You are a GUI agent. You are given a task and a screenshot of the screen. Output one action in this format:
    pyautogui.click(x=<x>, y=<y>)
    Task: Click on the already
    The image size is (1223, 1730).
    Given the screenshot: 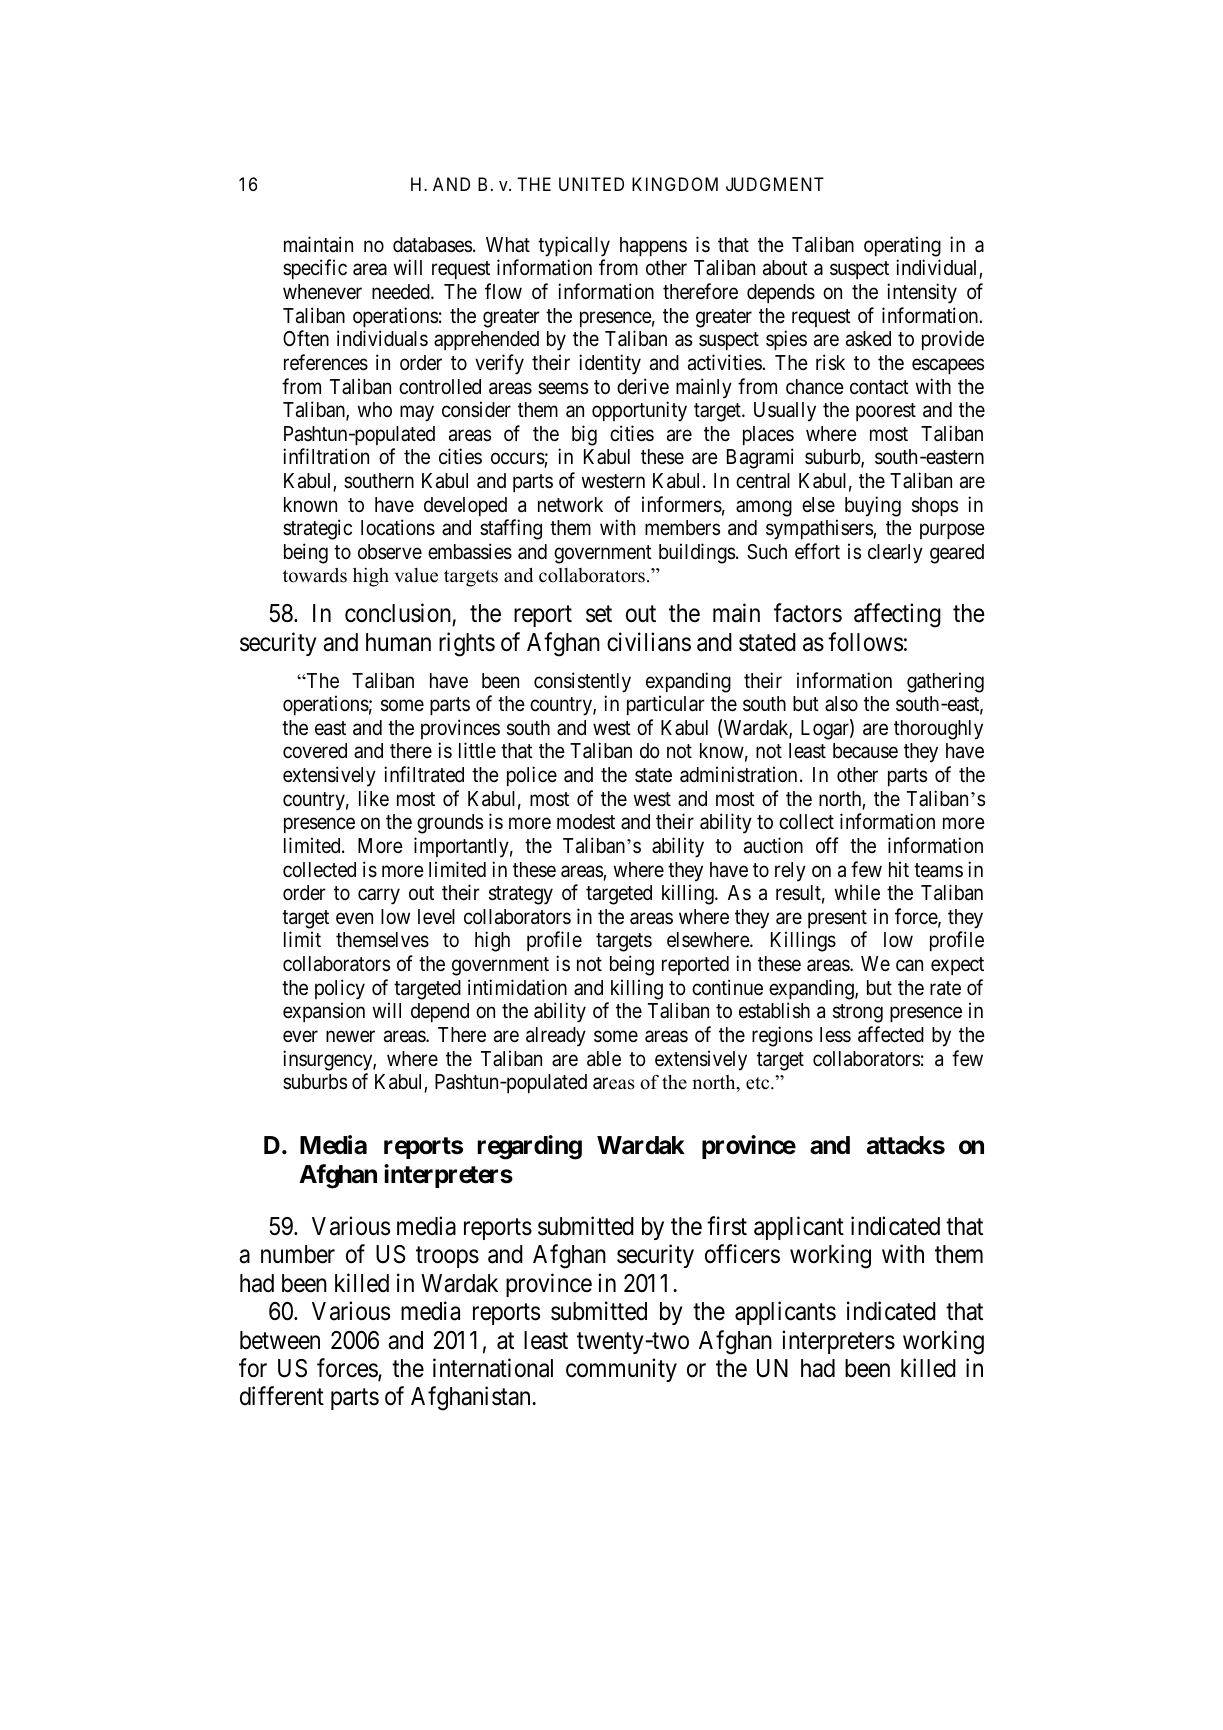 What is the action you would take?
    pyautogui.click(x=556, y=1037)
